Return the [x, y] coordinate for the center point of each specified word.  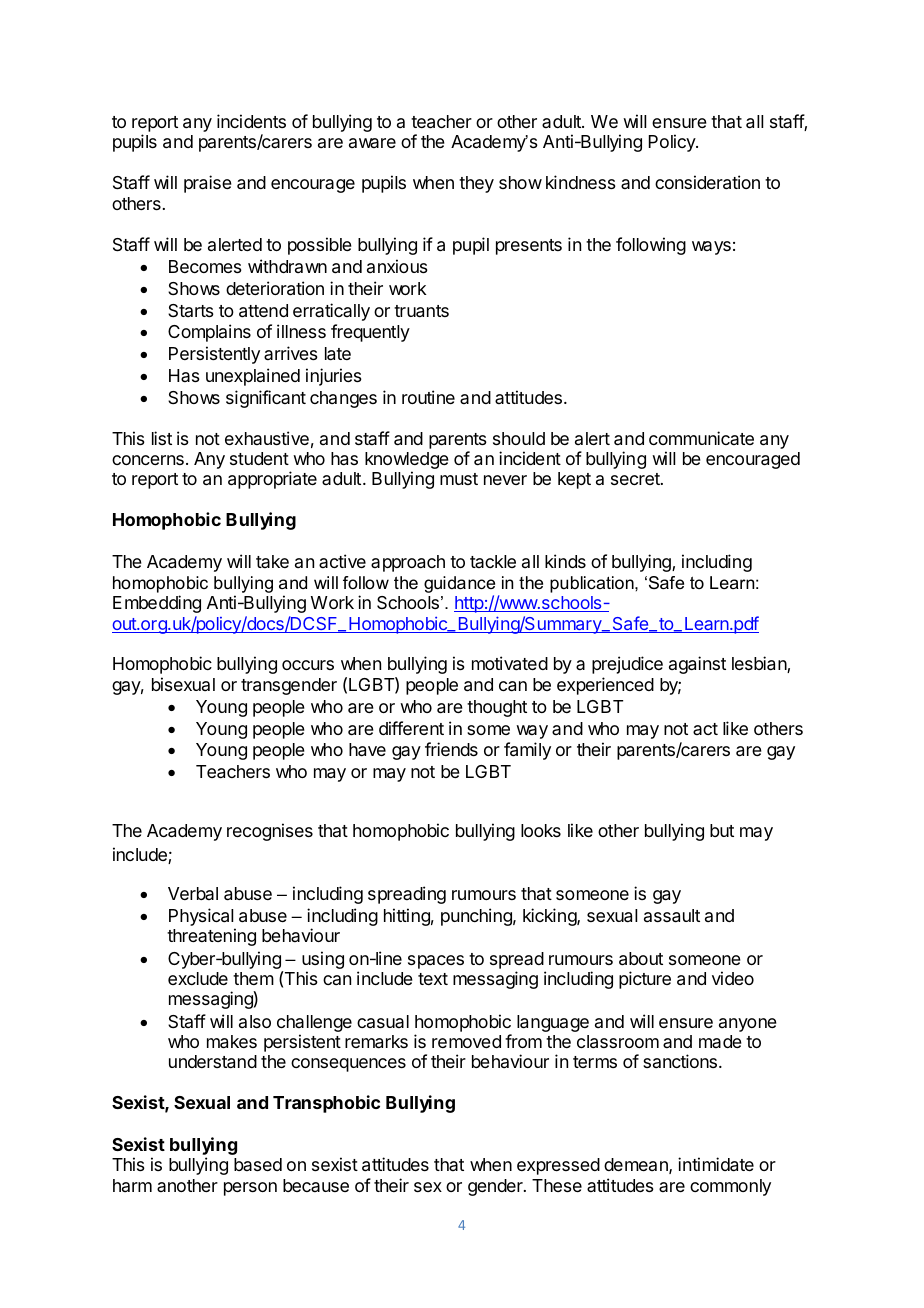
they [476, 184]
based [258, 1164]
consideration [707, 182]
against [697, 665]
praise [208, 184]
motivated [510, 663]
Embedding [157, 604]
